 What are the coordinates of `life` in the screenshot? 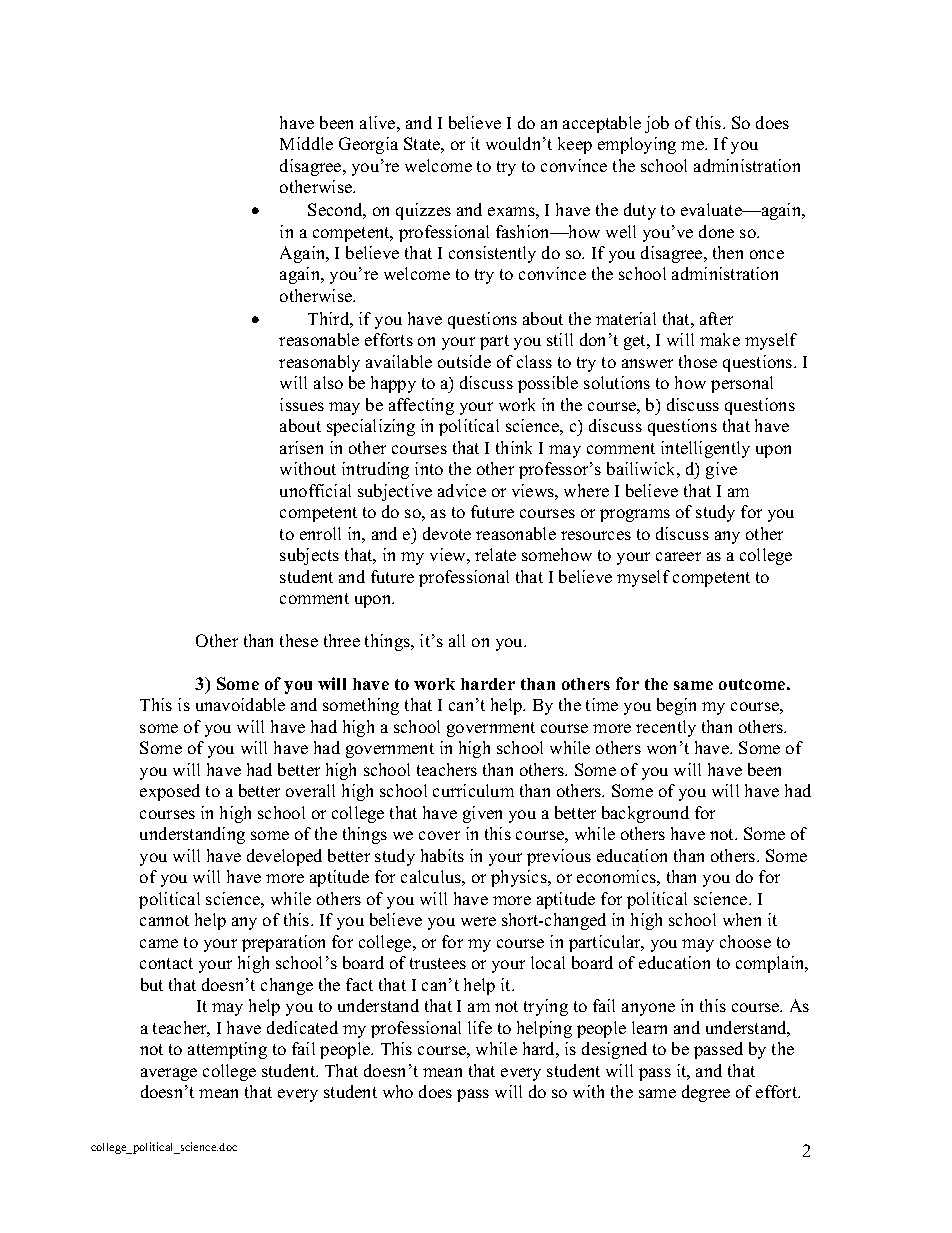 It's located at (480, 1027).
